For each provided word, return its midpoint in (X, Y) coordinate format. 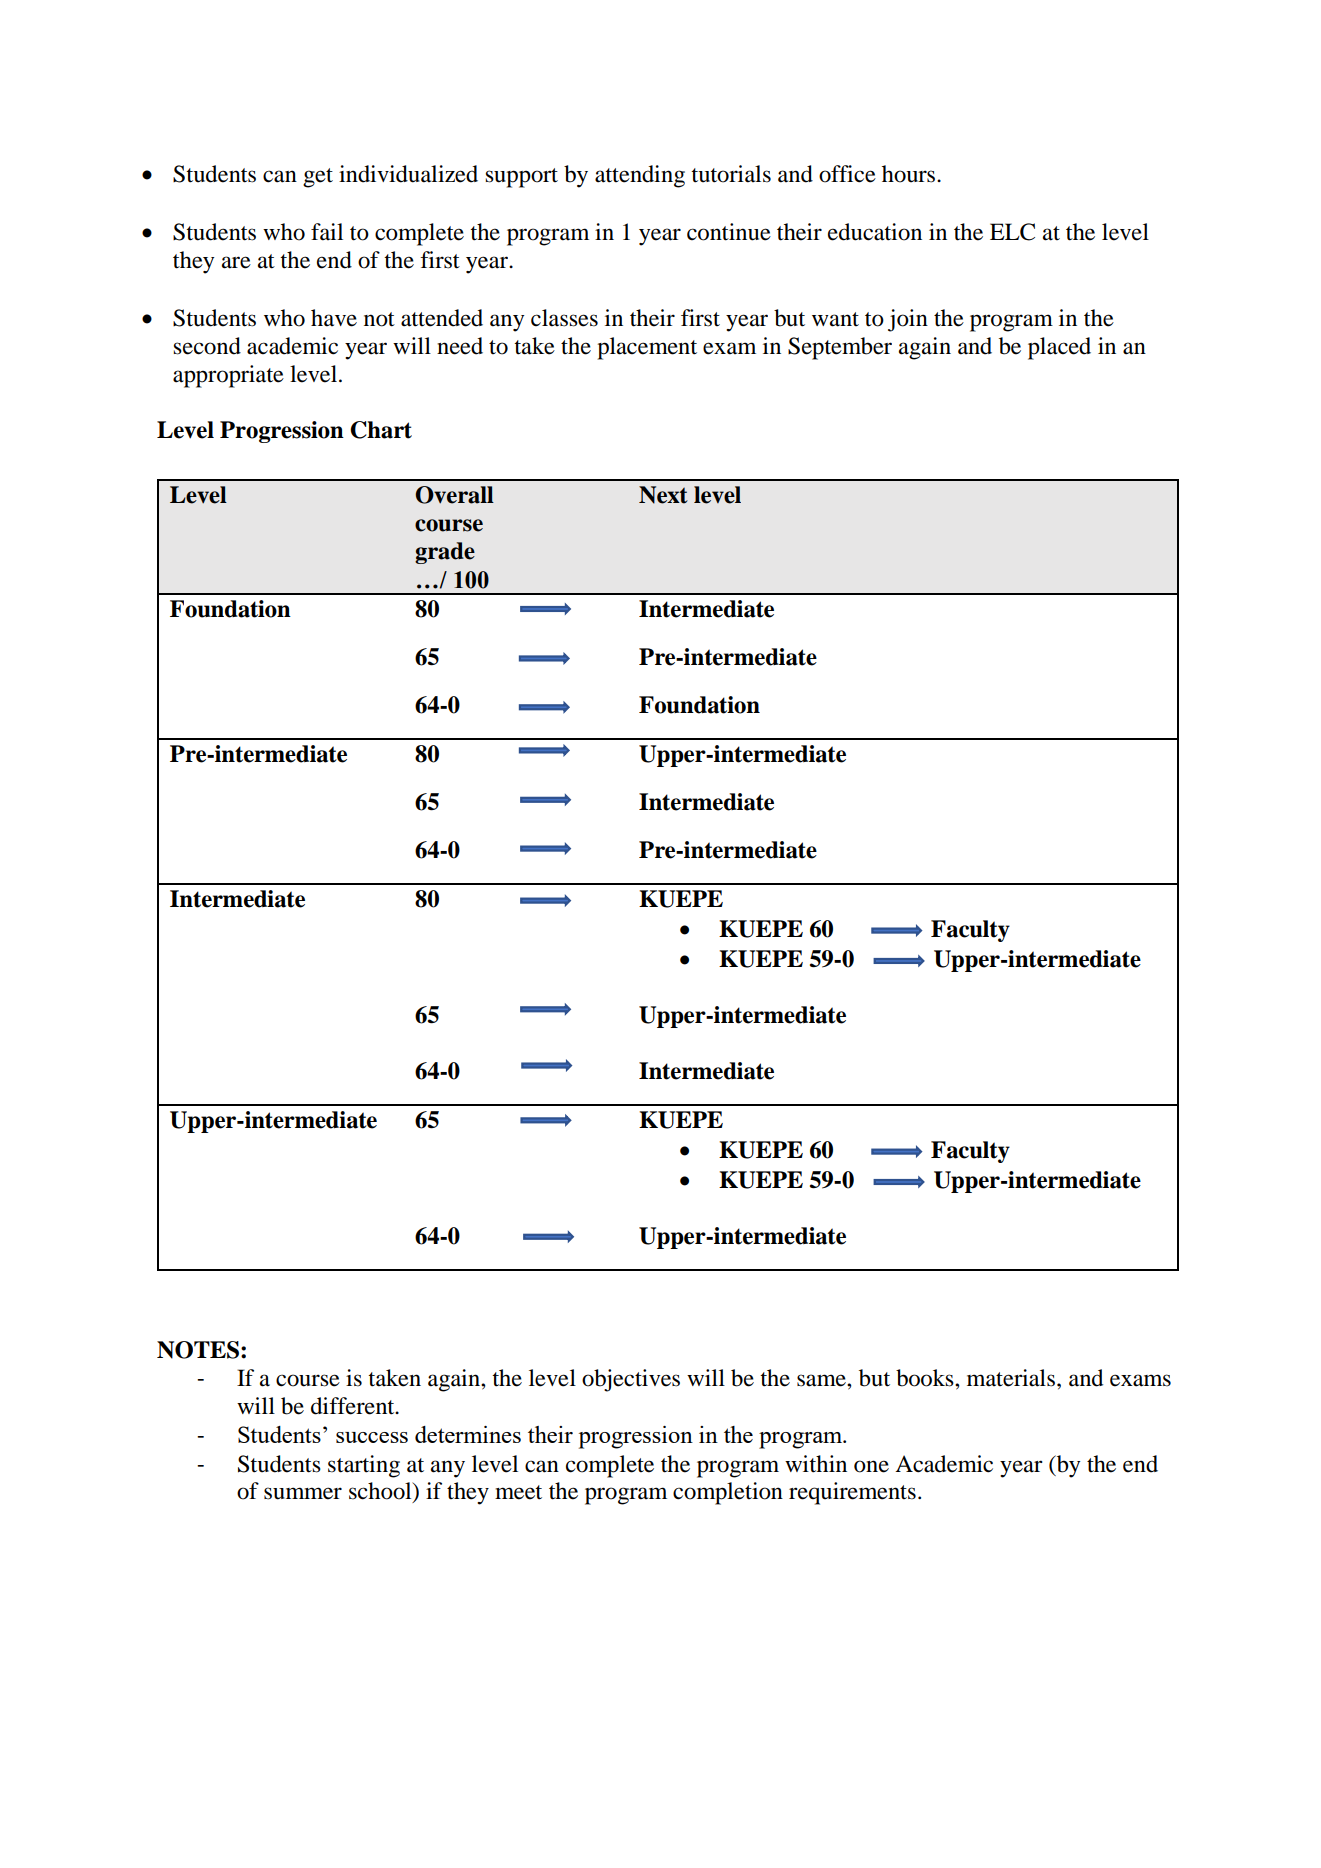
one (871, 1466)
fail (327, 232)
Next (663, 495)
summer (303, 1493)
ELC (1012, 232)
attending (640, 176)
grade (445, 553)
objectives (631, 1380)
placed (1059, 348)
